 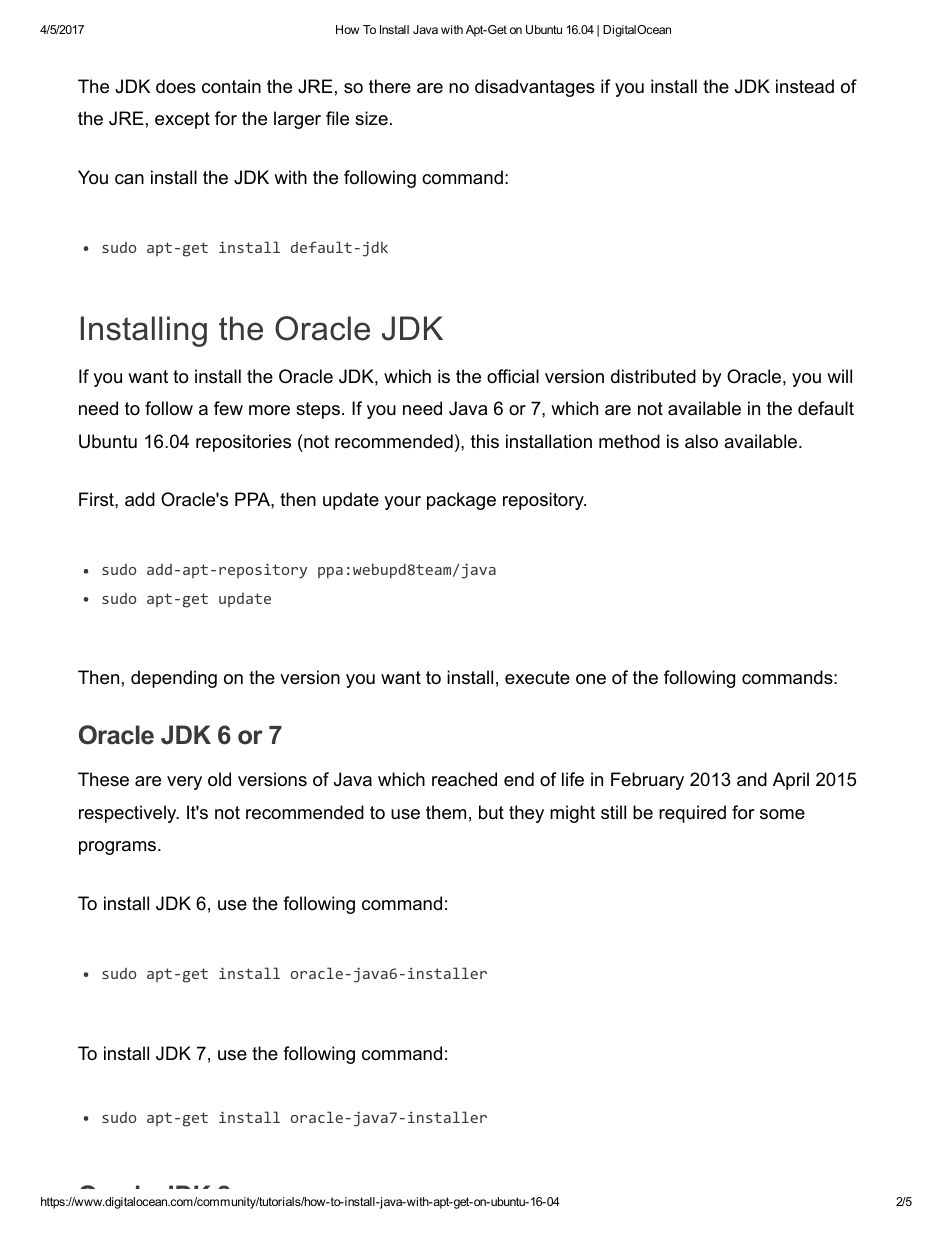 I want to click on depending, so click(x=174, y=679).
